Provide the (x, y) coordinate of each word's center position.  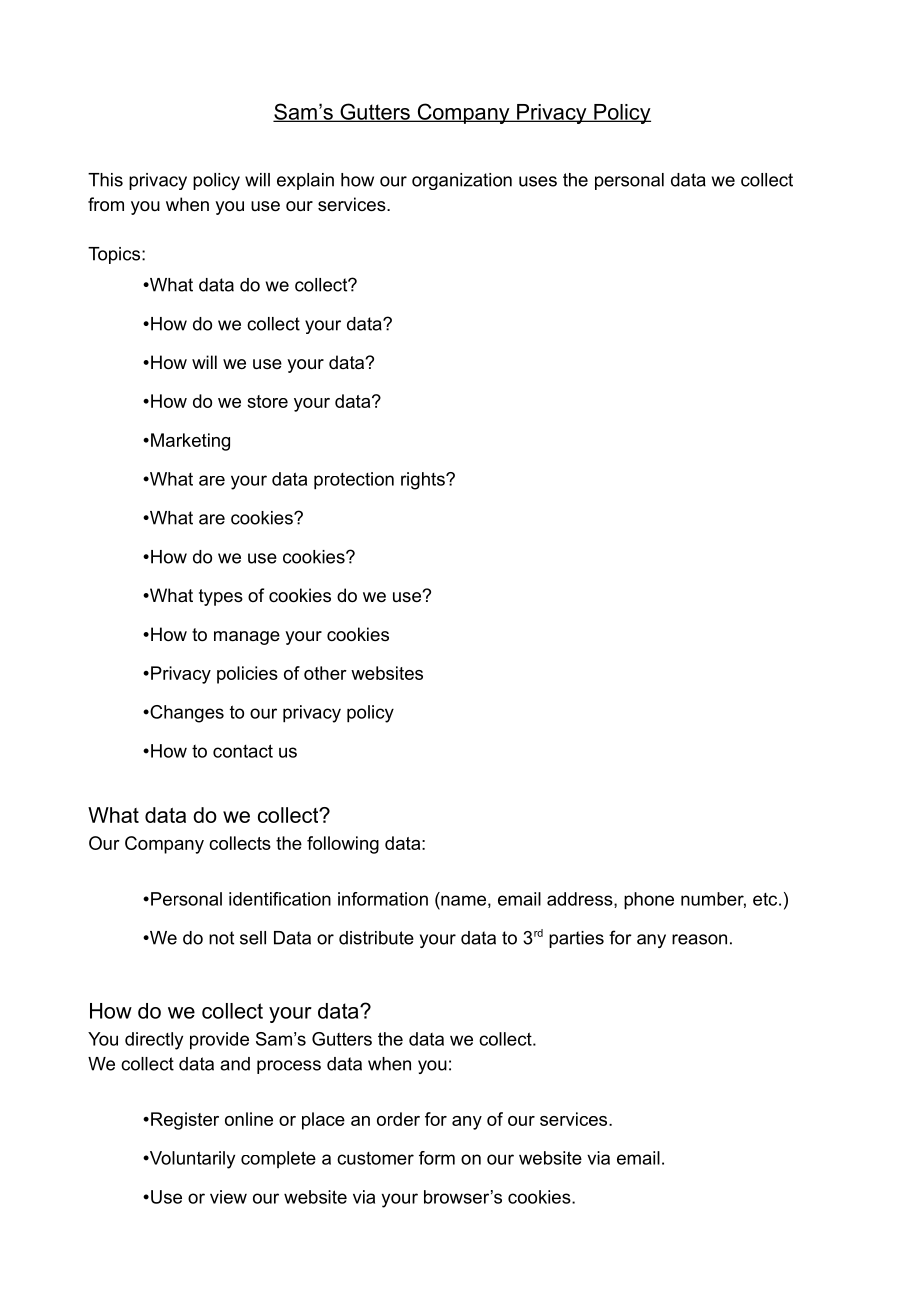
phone (649, 901)
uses (538, 181)
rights (424, 481)
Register (185, 1121)
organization (462, 181)
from (106, 204)
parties (576, 939)
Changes (186, 714)
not (221, 938)
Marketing (190, 442)
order (398, 1119)
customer (375, 1158)
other (325, 673)
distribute (376, 938)
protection (354, 481)
